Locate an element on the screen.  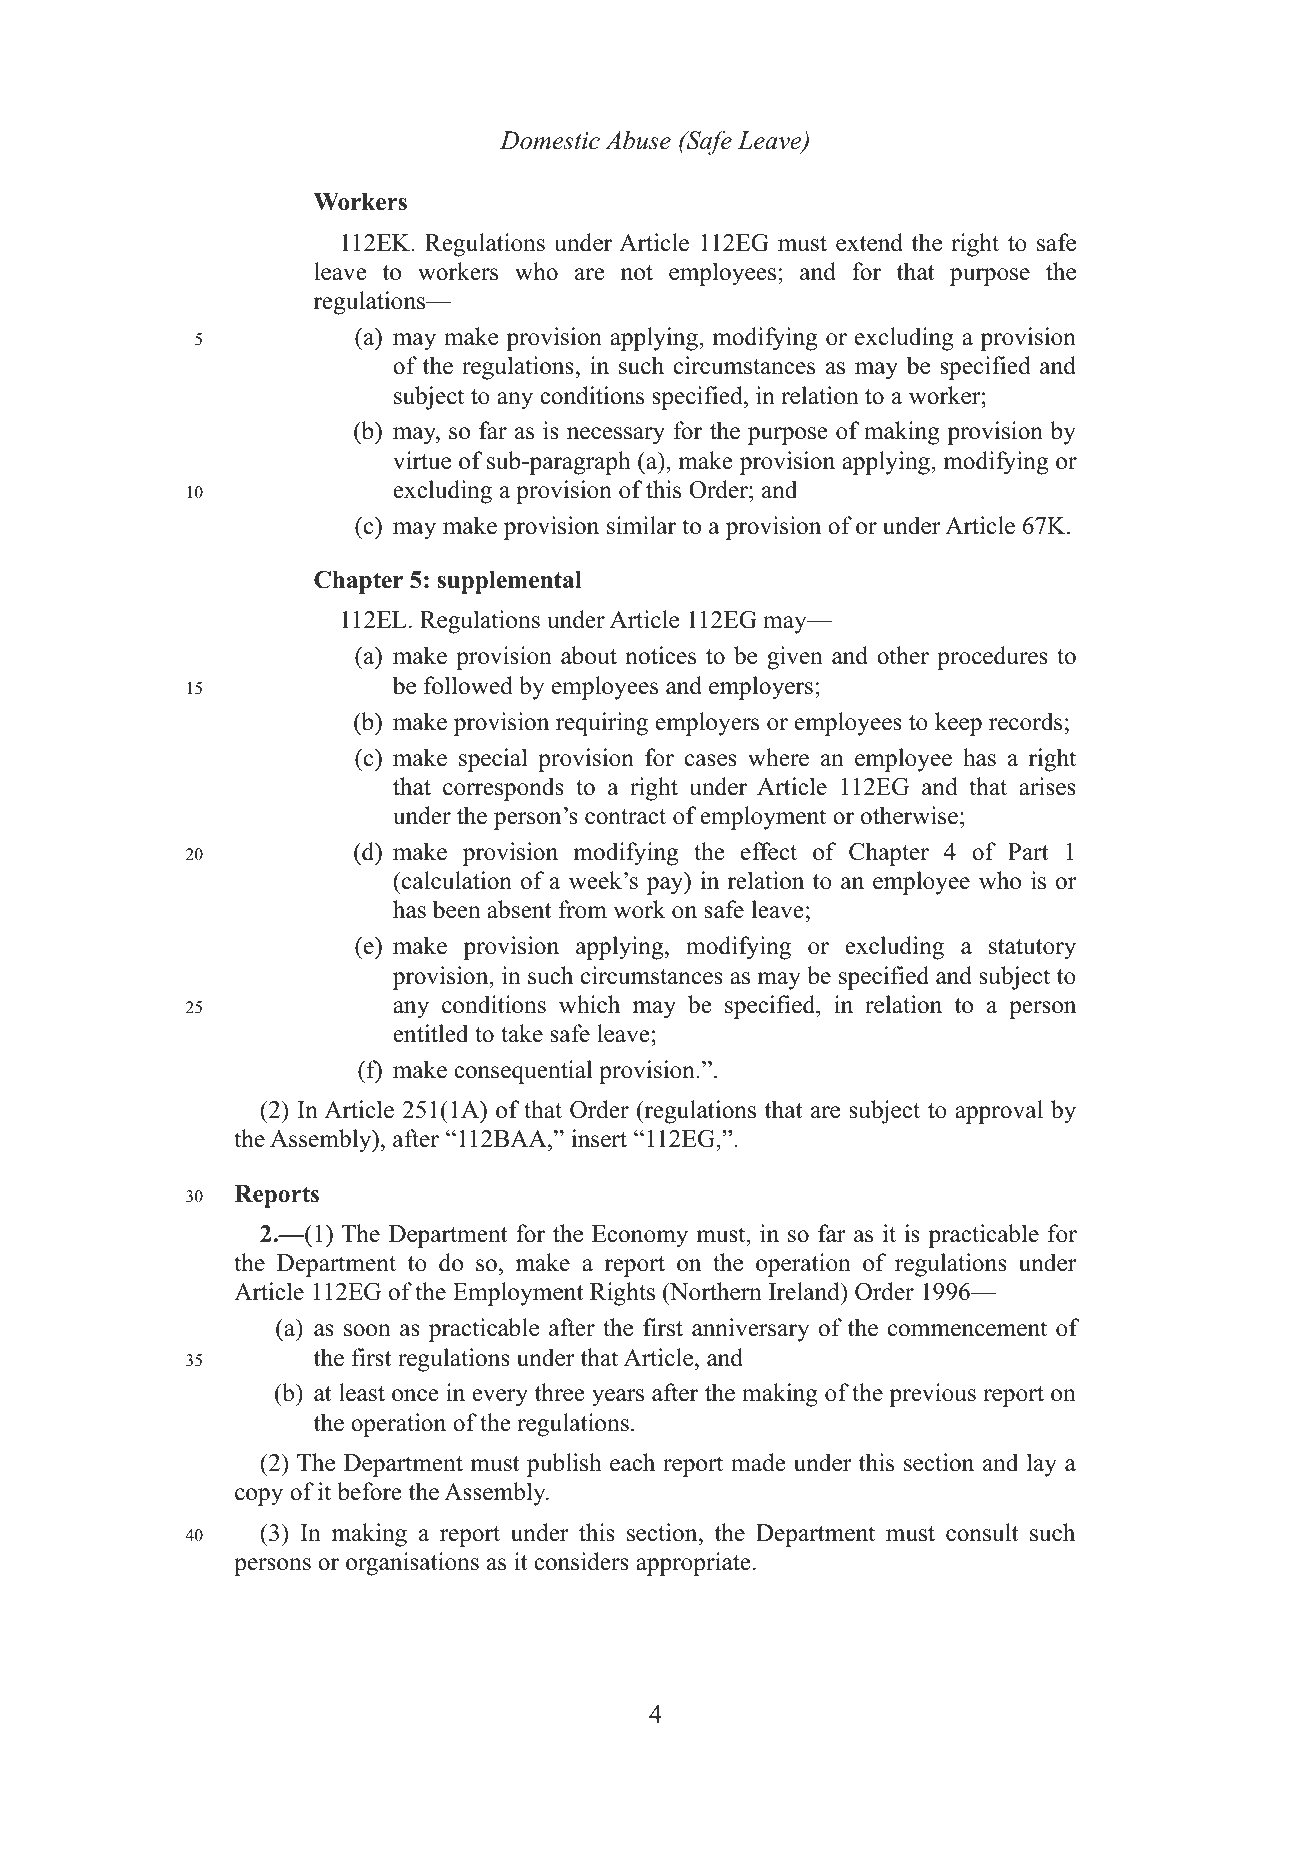
entitled is located at coordinates (430, 1033).
